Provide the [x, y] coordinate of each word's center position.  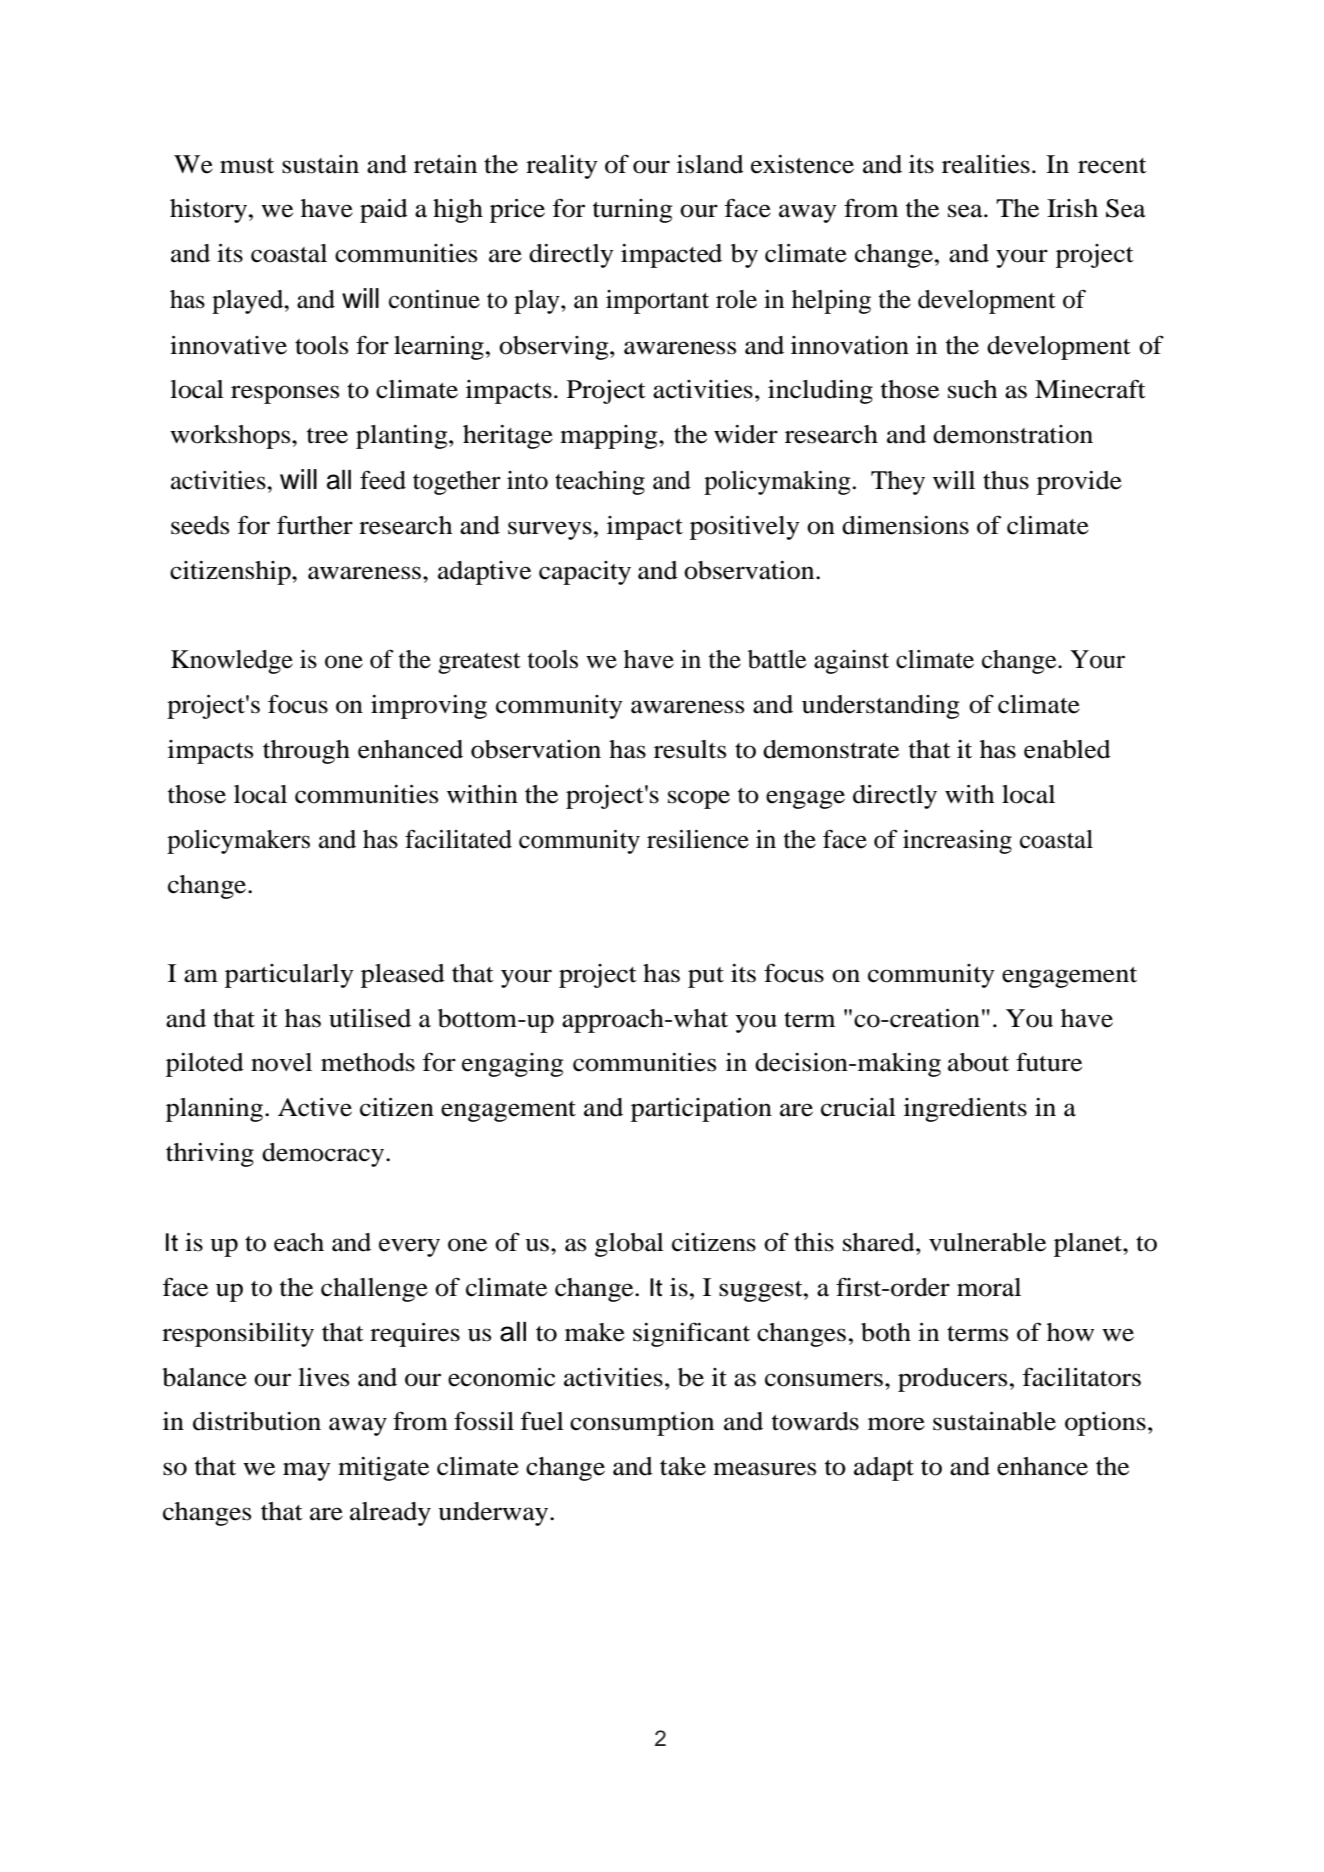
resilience [698, 839]
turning [632, 211]
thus [1006, 480]
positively [745, 528]
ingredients [965, 1110]
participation [701, 1110]
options [1105, 1424]
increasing [957, 842]
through [306, 752]
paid [384, 211]
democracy [324, 1155]
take [683, 1466]
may [307, 1471]
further [315, 525]
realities [986, 164]
